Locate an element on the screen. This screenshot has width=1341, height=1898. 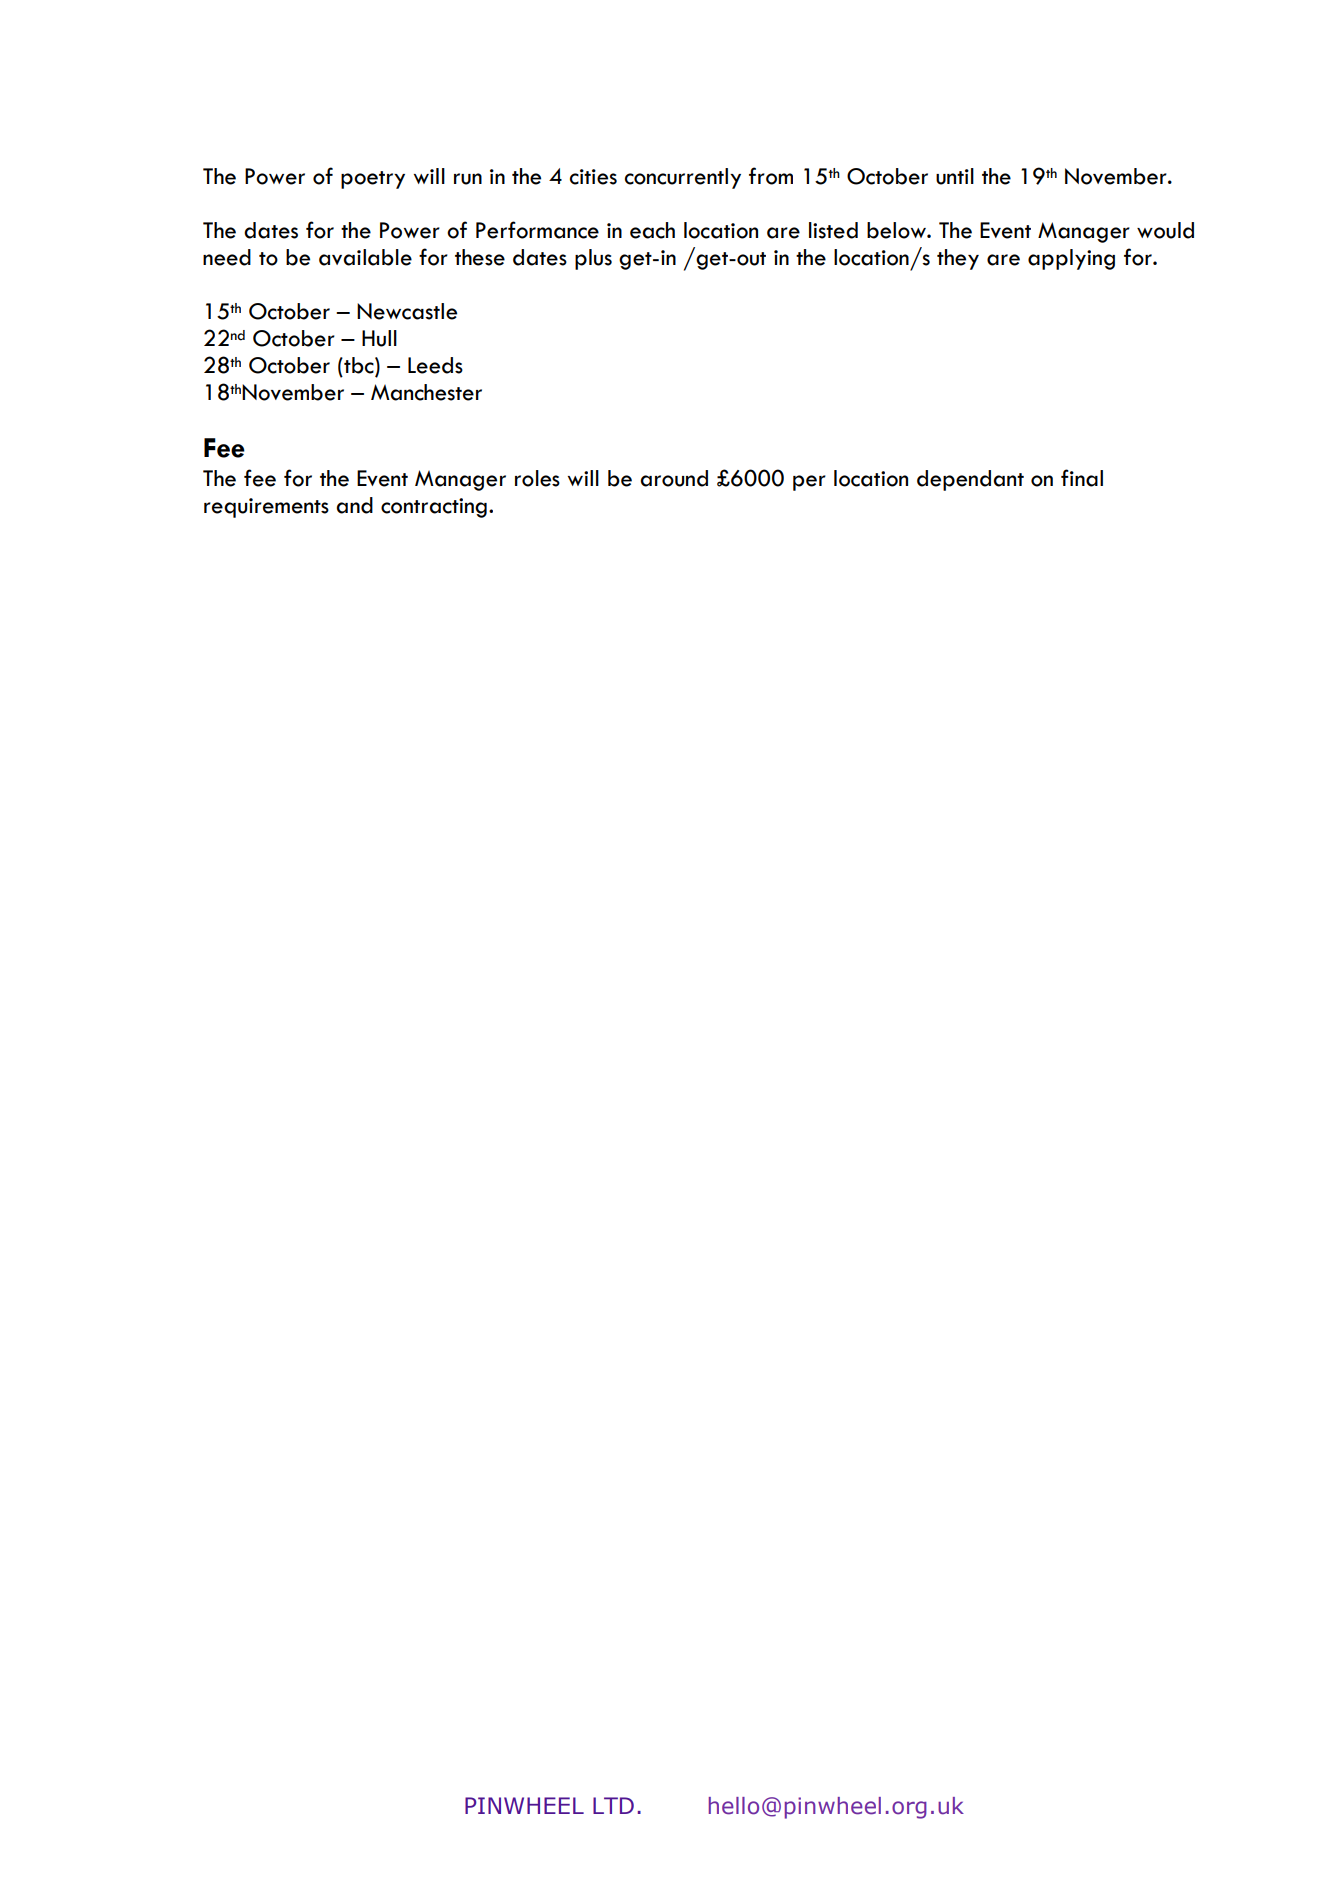
requirements is located at coordinates (266, 508).
